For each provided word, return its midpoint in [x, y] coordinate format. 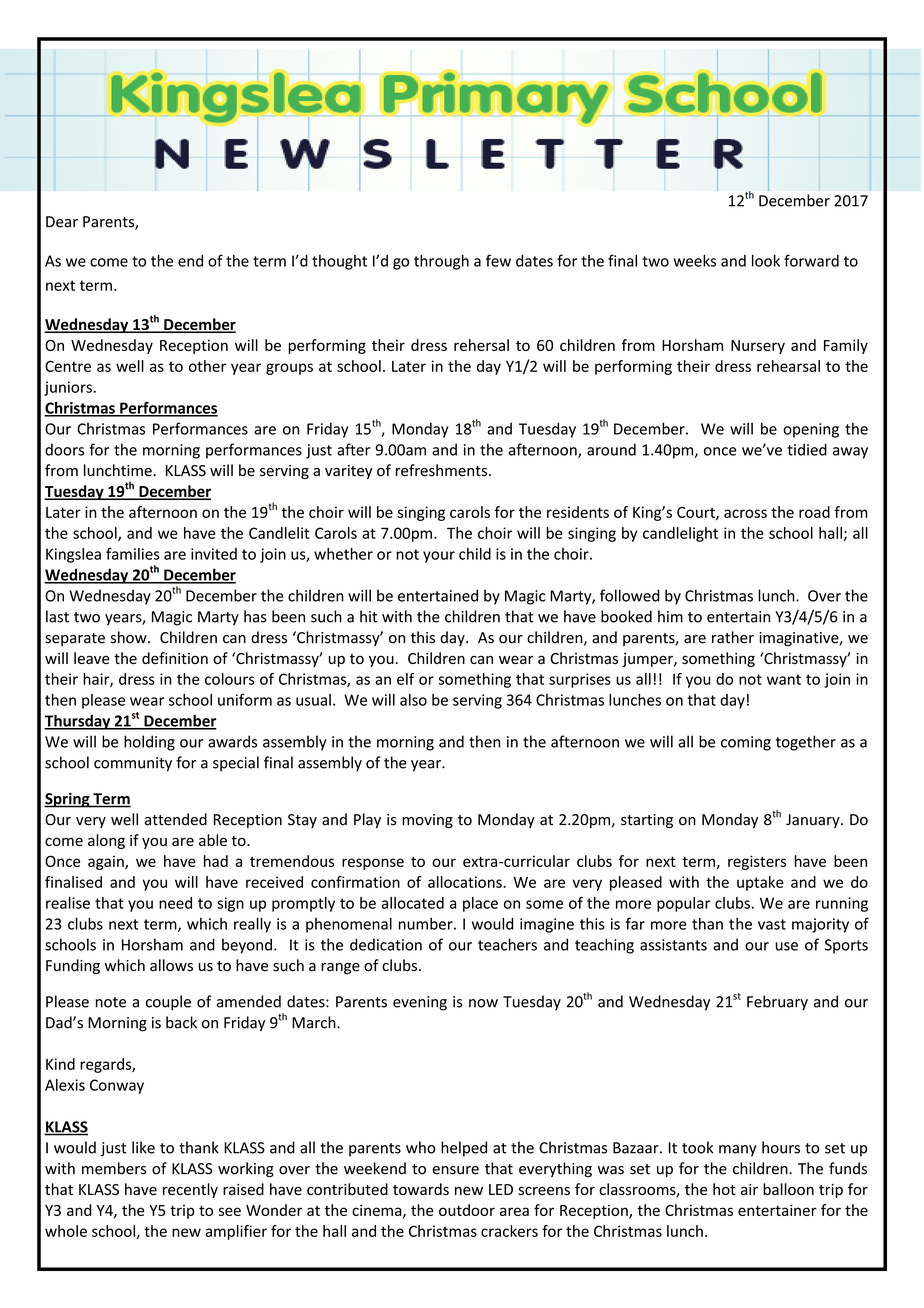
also [413, 700]
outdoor [467, 1210]
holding [149, 743]
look [766, 260]
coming [746, 743]
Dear [62, 222]
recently [190, 1190]
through [441, 262]
